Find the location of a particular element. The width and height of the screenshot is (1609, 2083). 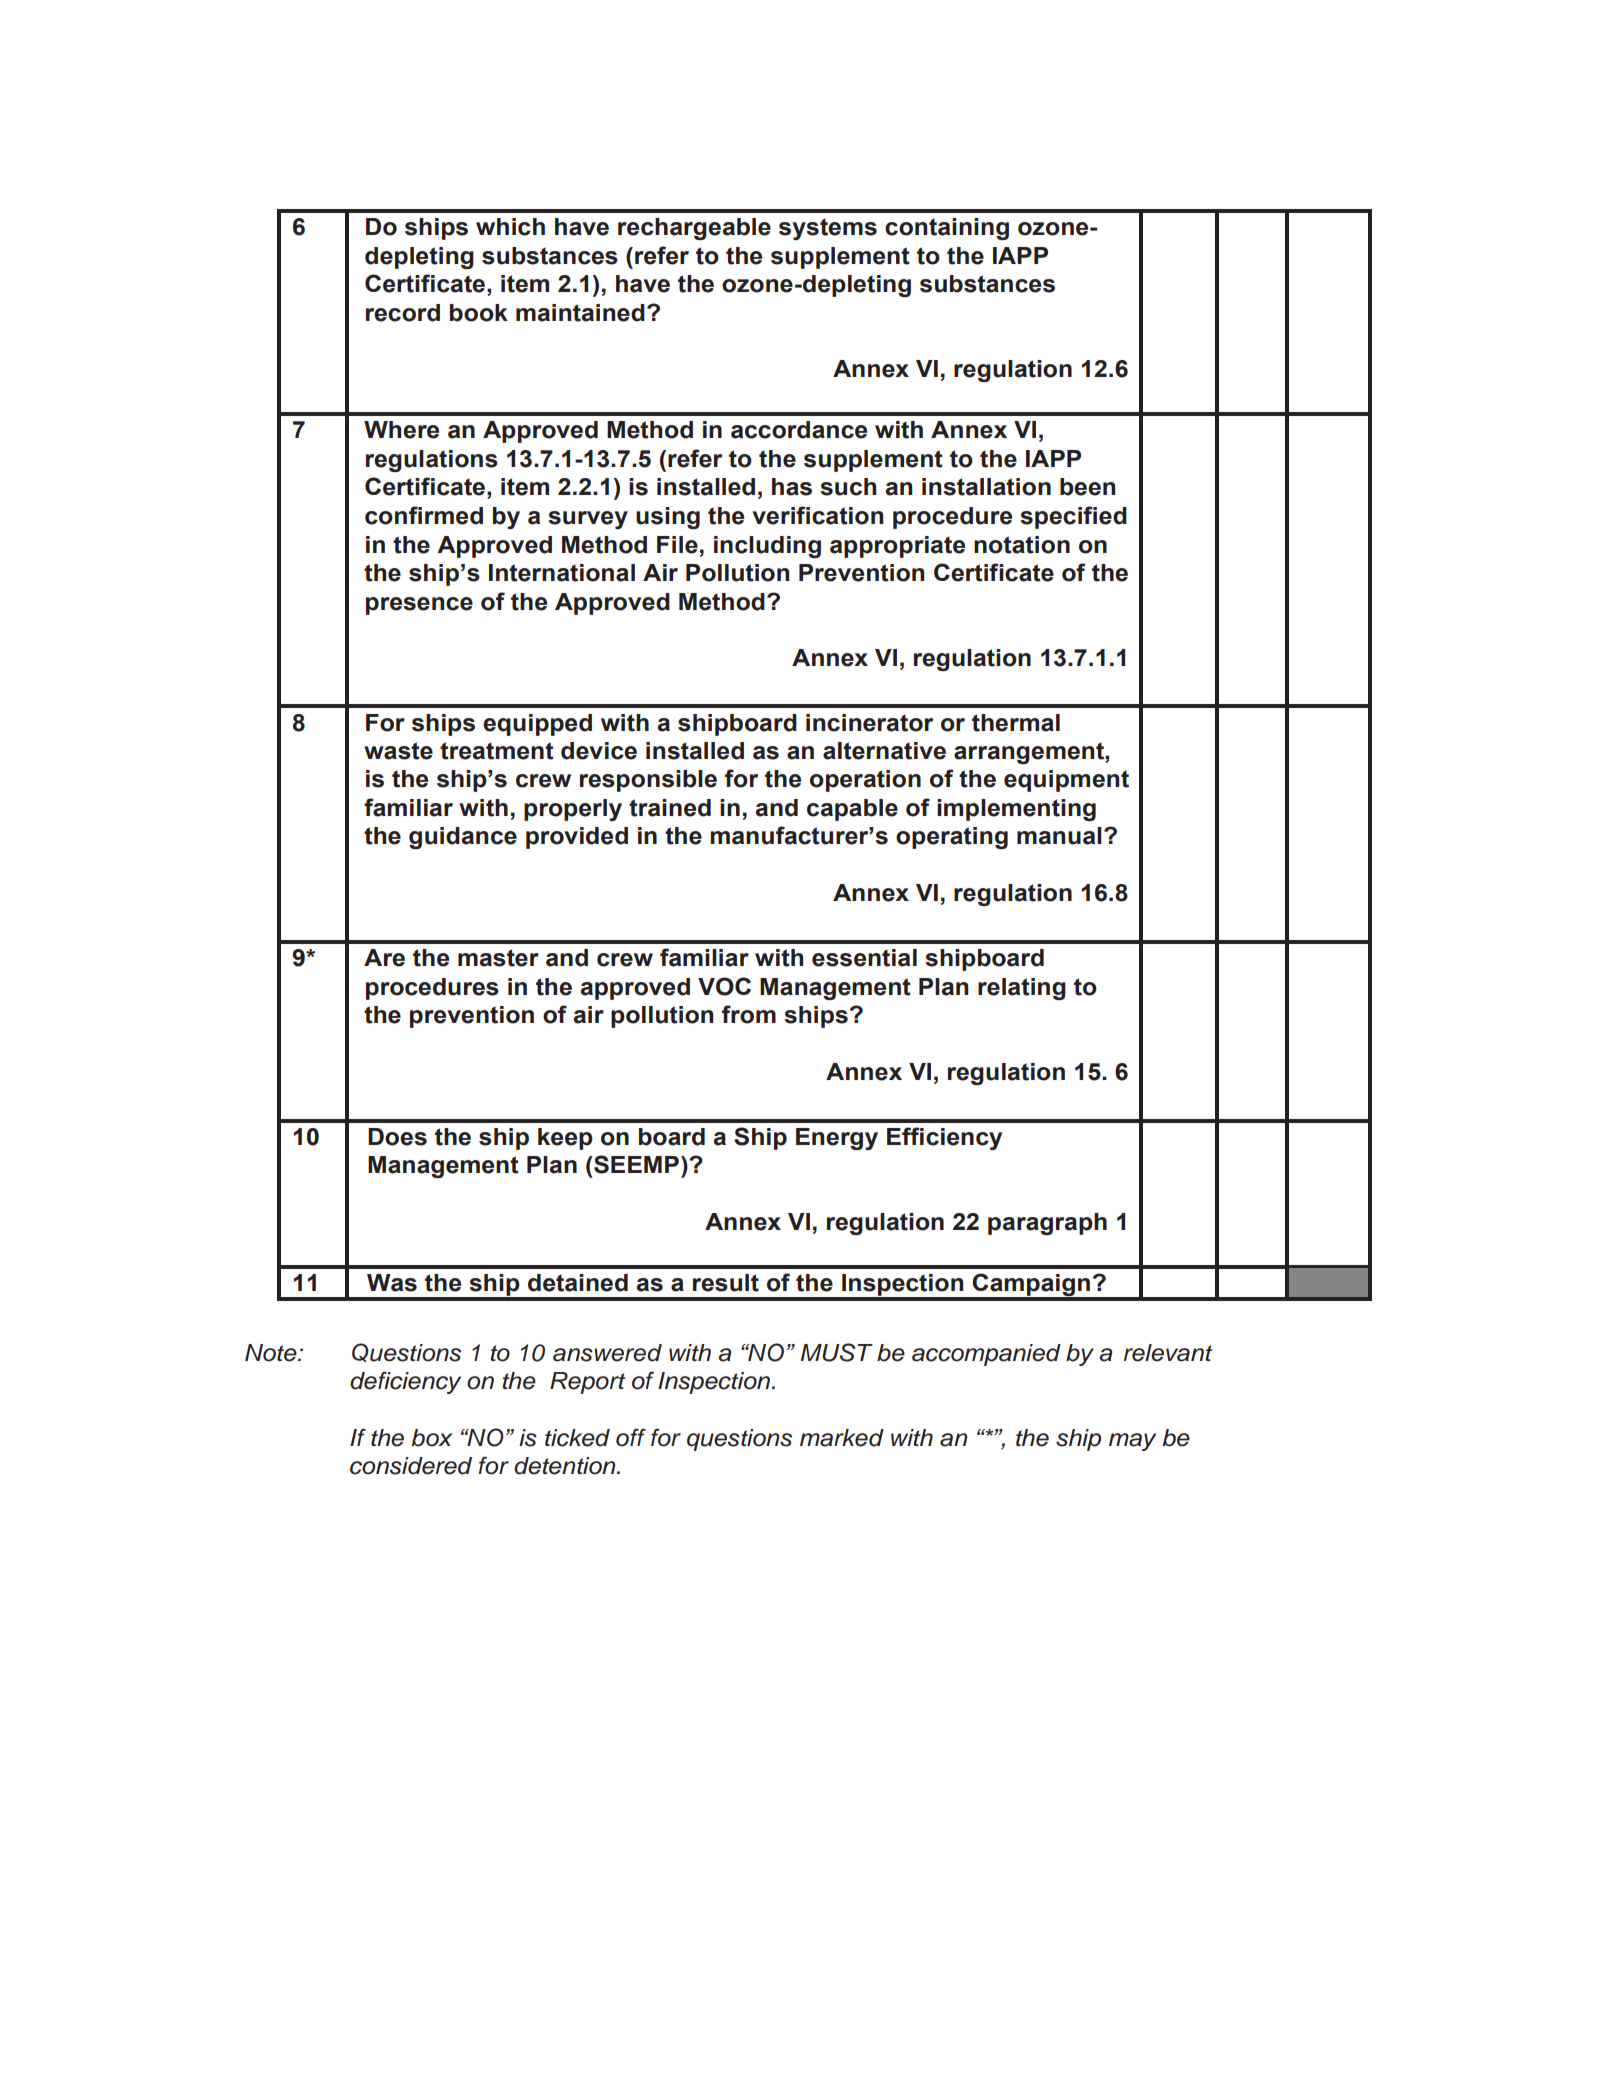

box is located at coordinates (432, 1438).
